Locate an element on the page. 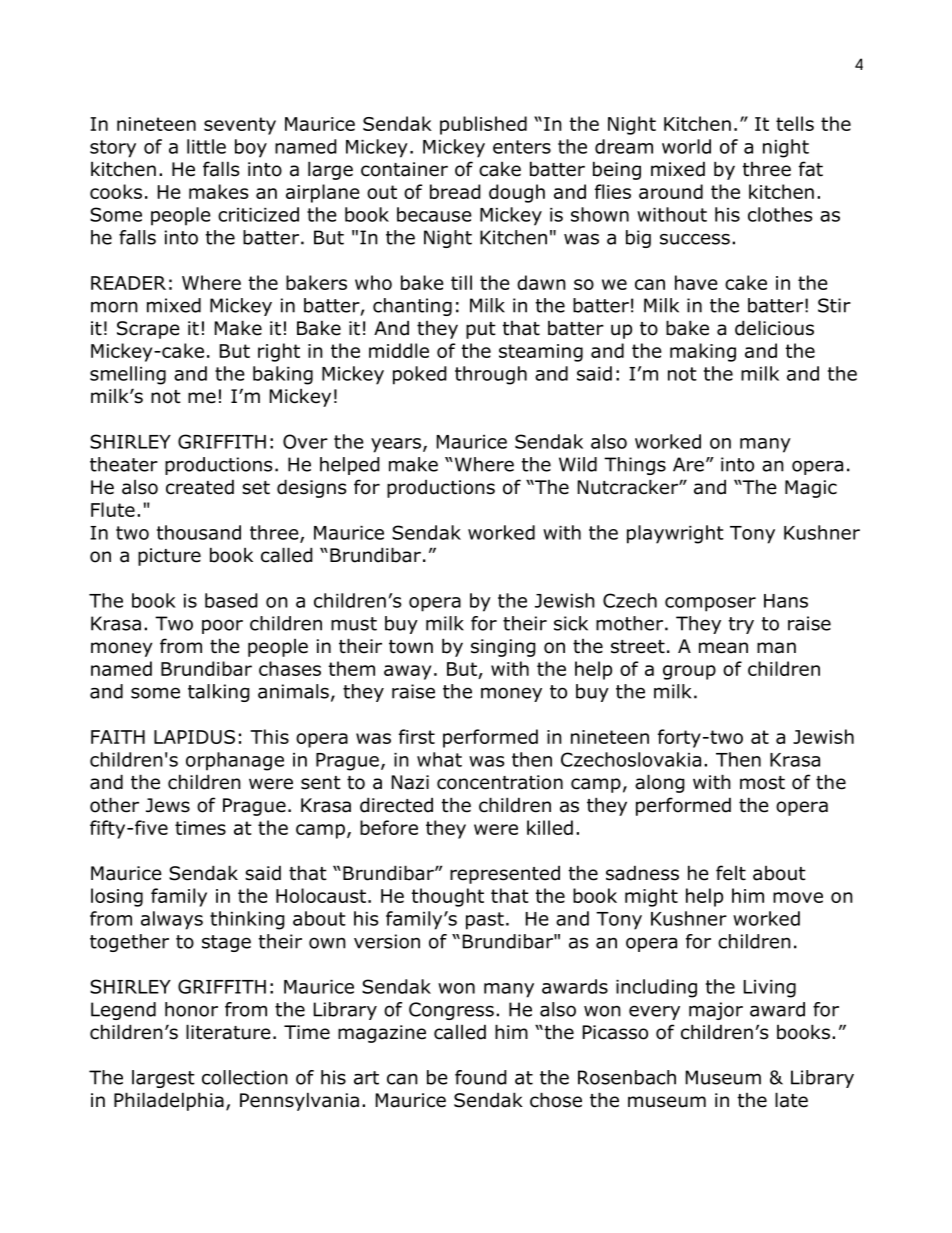  published is located at coordinates (483, 125).
